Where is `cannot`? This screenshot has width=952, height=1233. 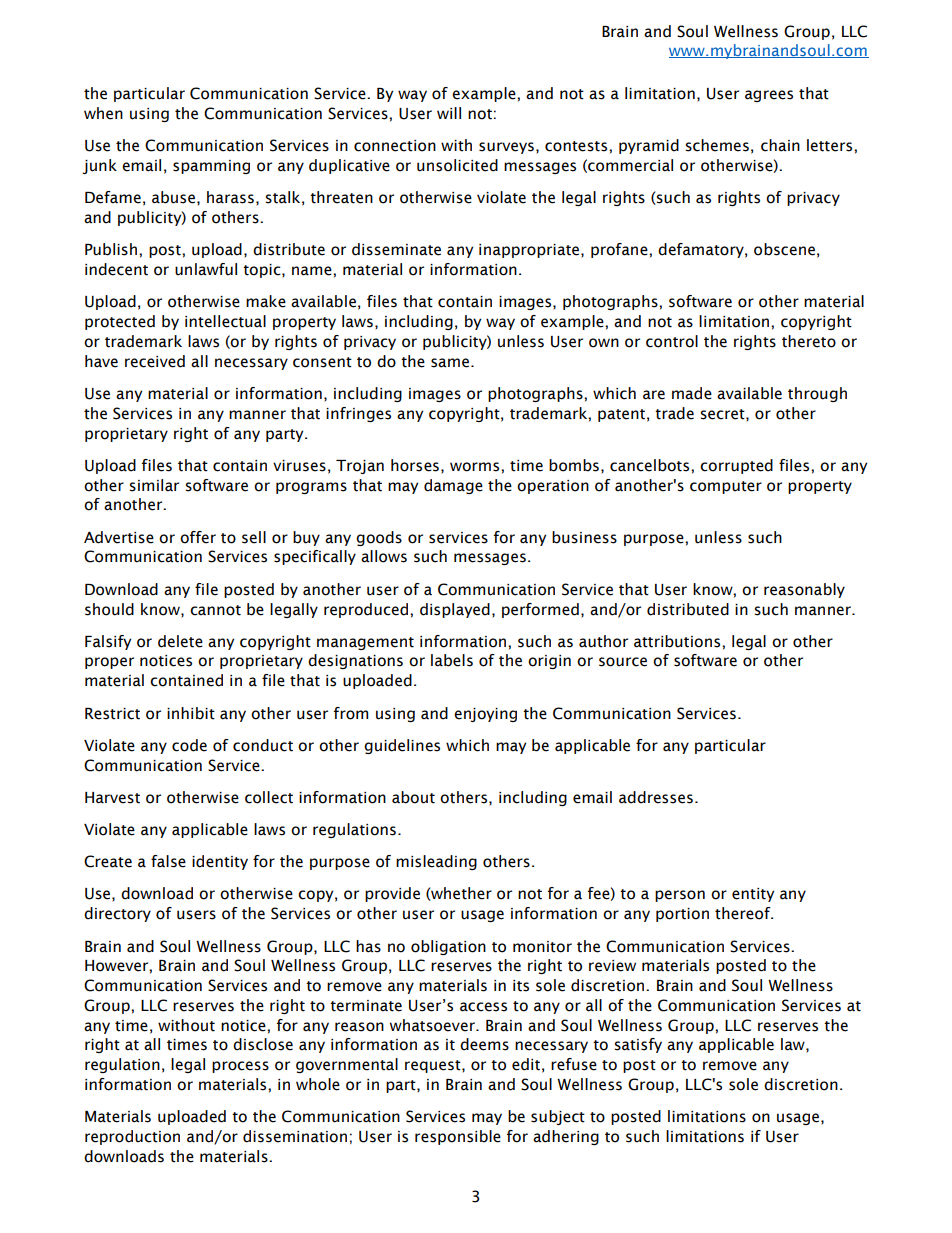
cannot is located at coordinates (215, 610).
